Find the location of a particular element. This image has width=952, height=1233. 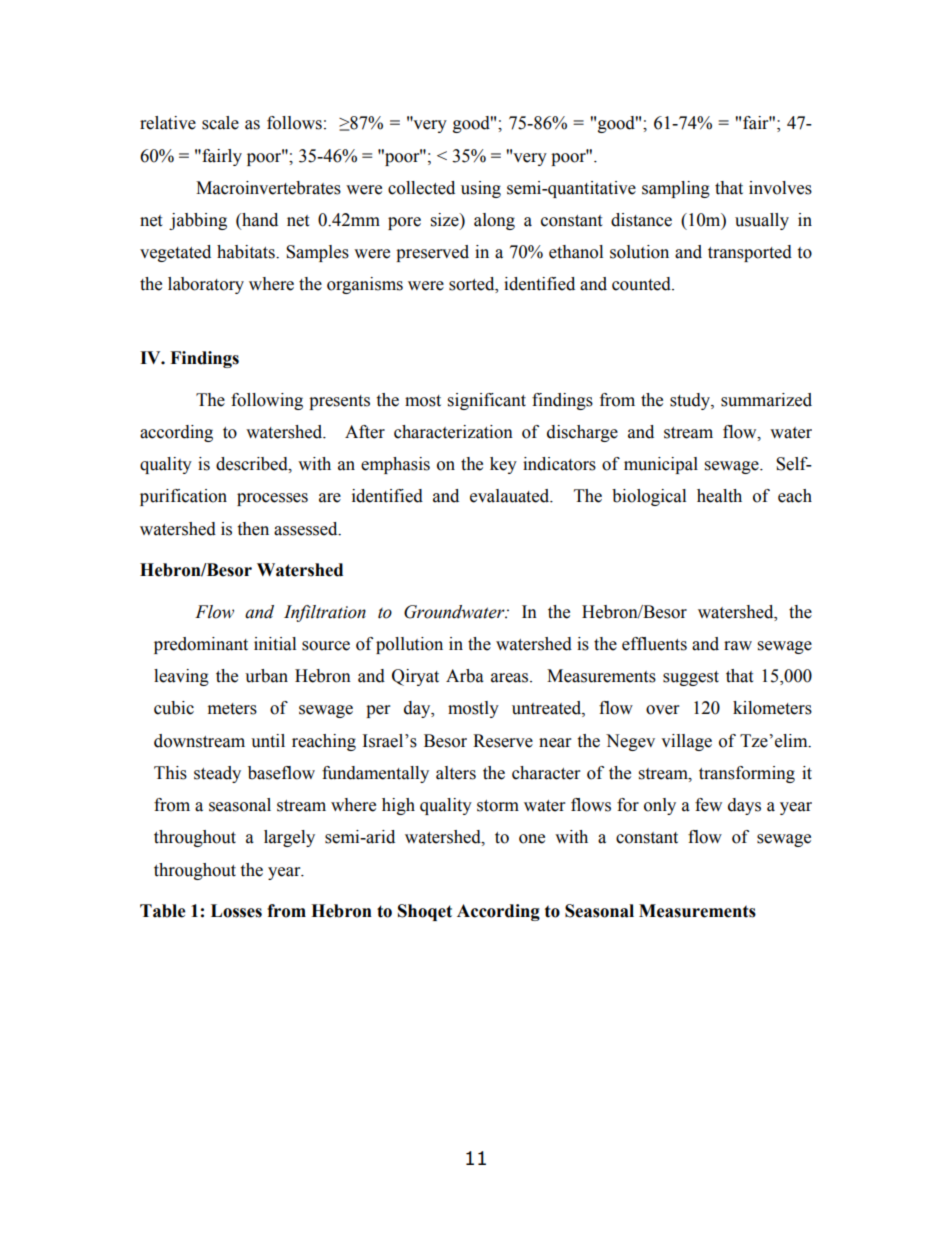

Losses is located at coordinates (236, 911).
